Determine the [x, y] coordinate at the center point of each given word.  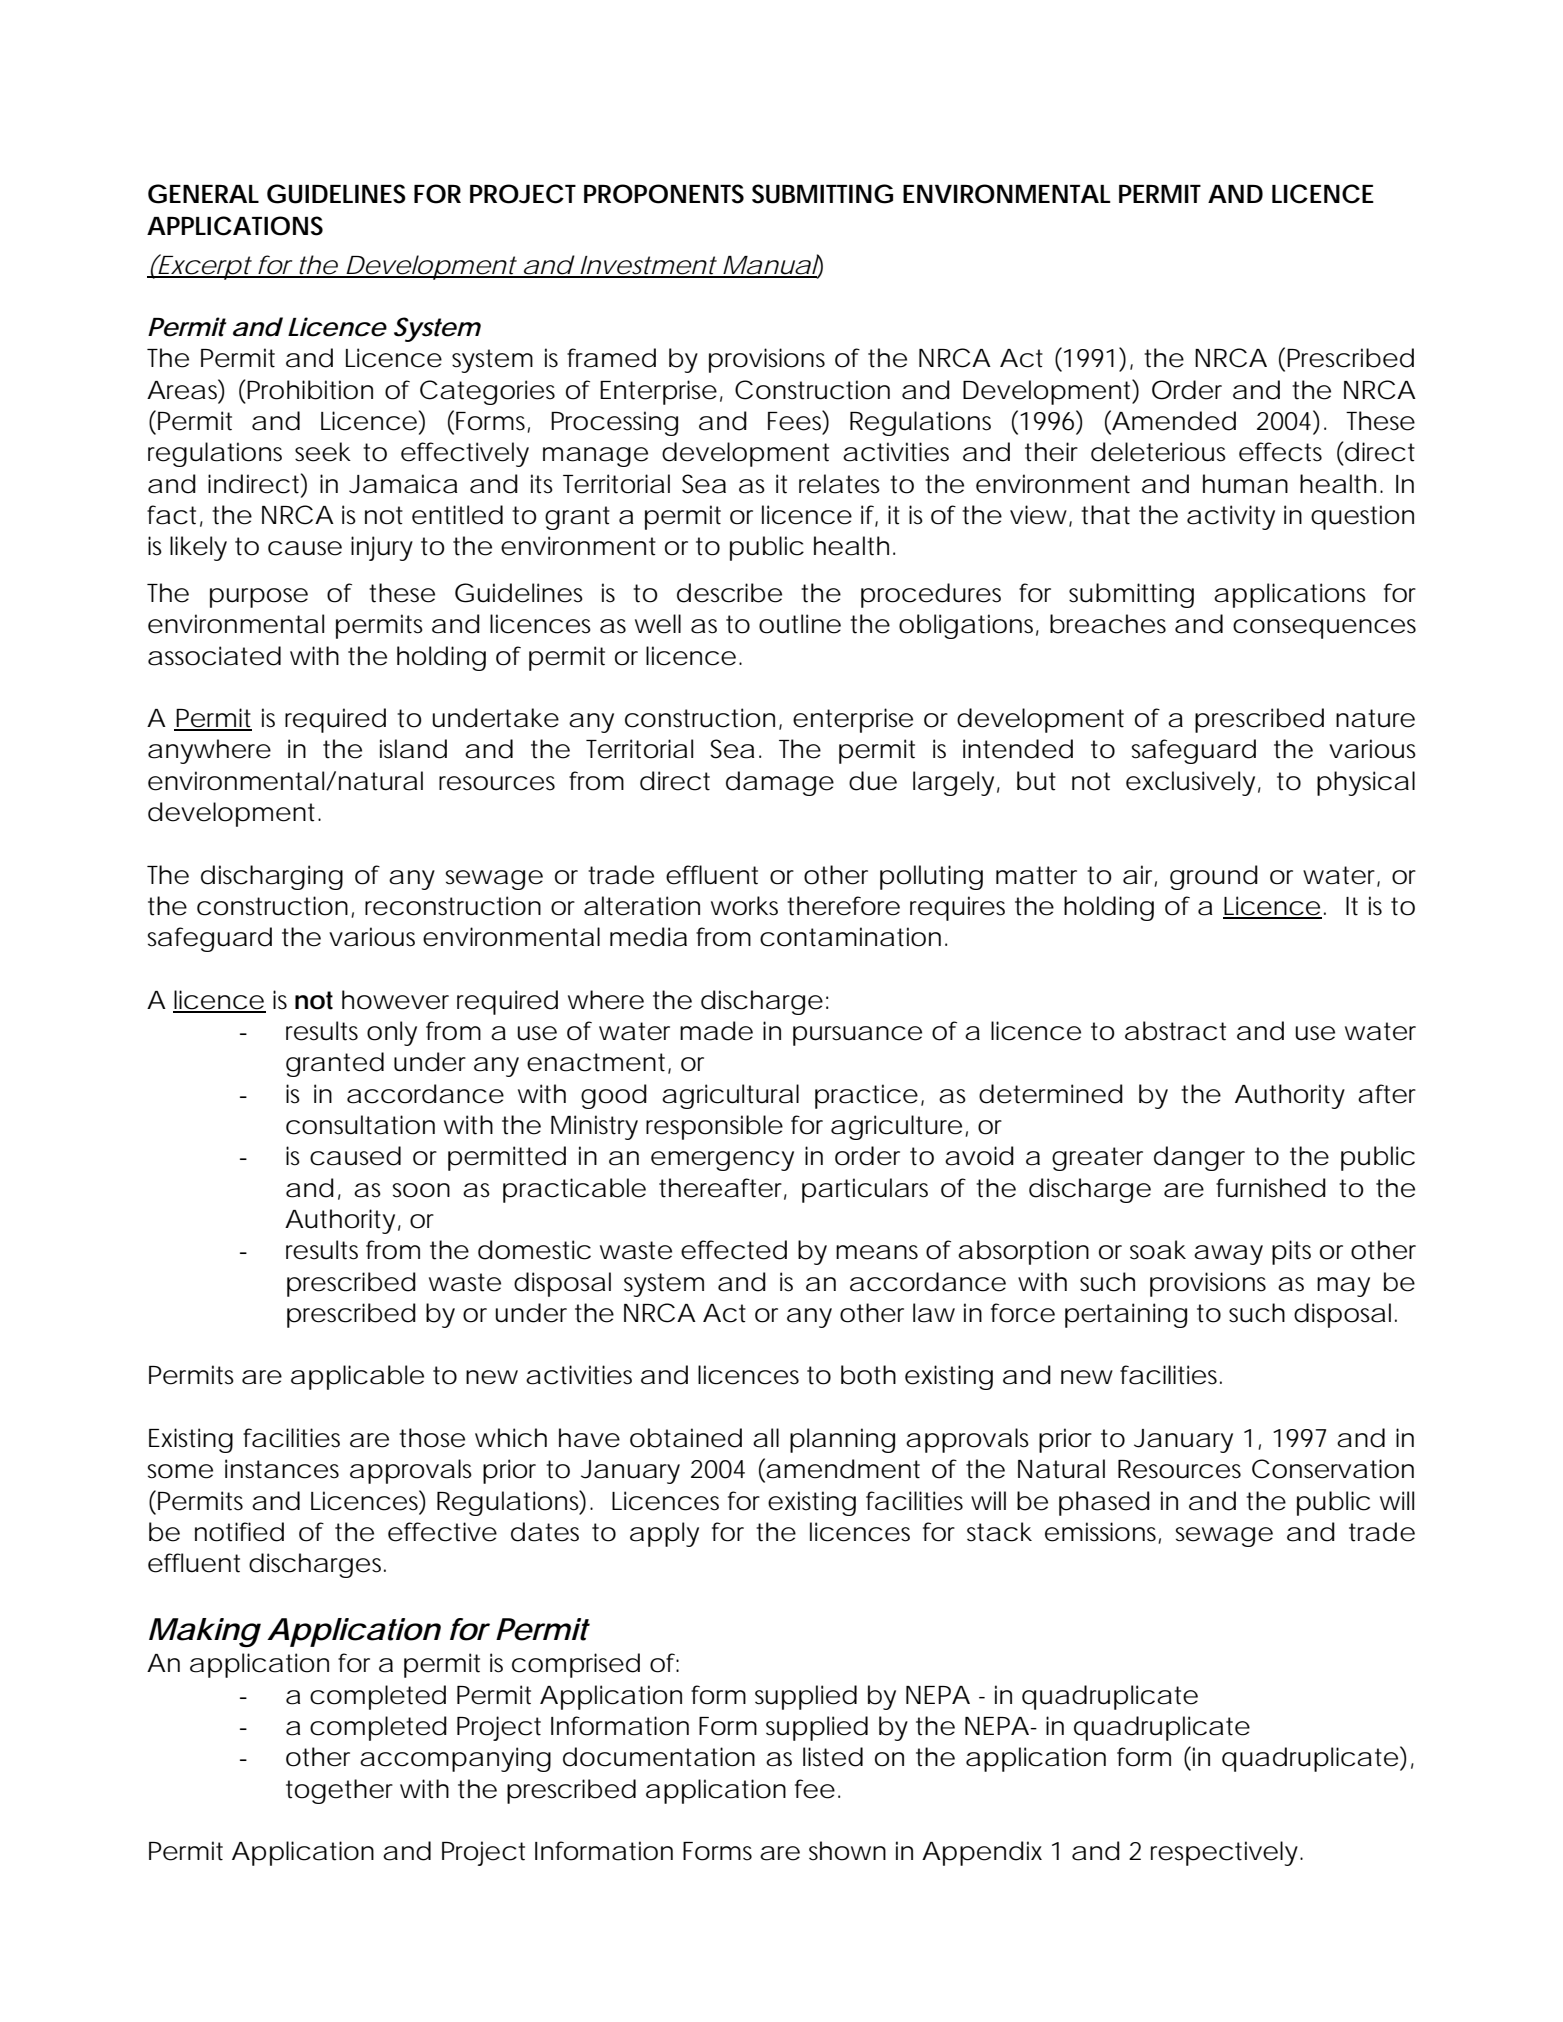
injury [382, 548]
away [1228, 1255]
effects [1280, 452]
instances [282, 1469]
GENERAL [203, 194]
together [339, 1791]
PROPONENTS [664, 194]
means [877, 1252]
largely [953, 783]
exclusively [1190, 783]
